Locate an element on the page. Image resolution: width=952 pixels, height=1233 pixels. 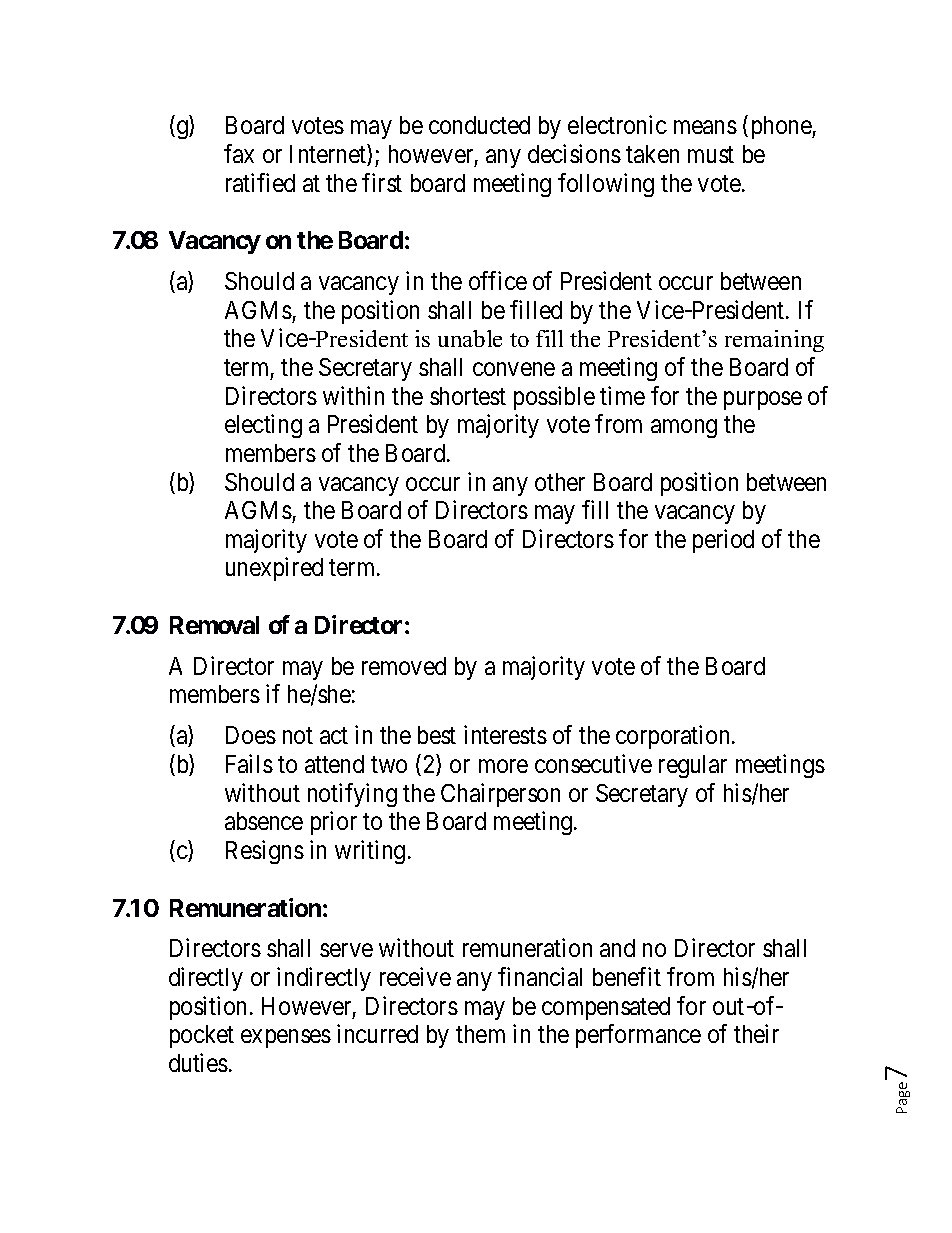
duties is located at coordinates (198, 1062).
